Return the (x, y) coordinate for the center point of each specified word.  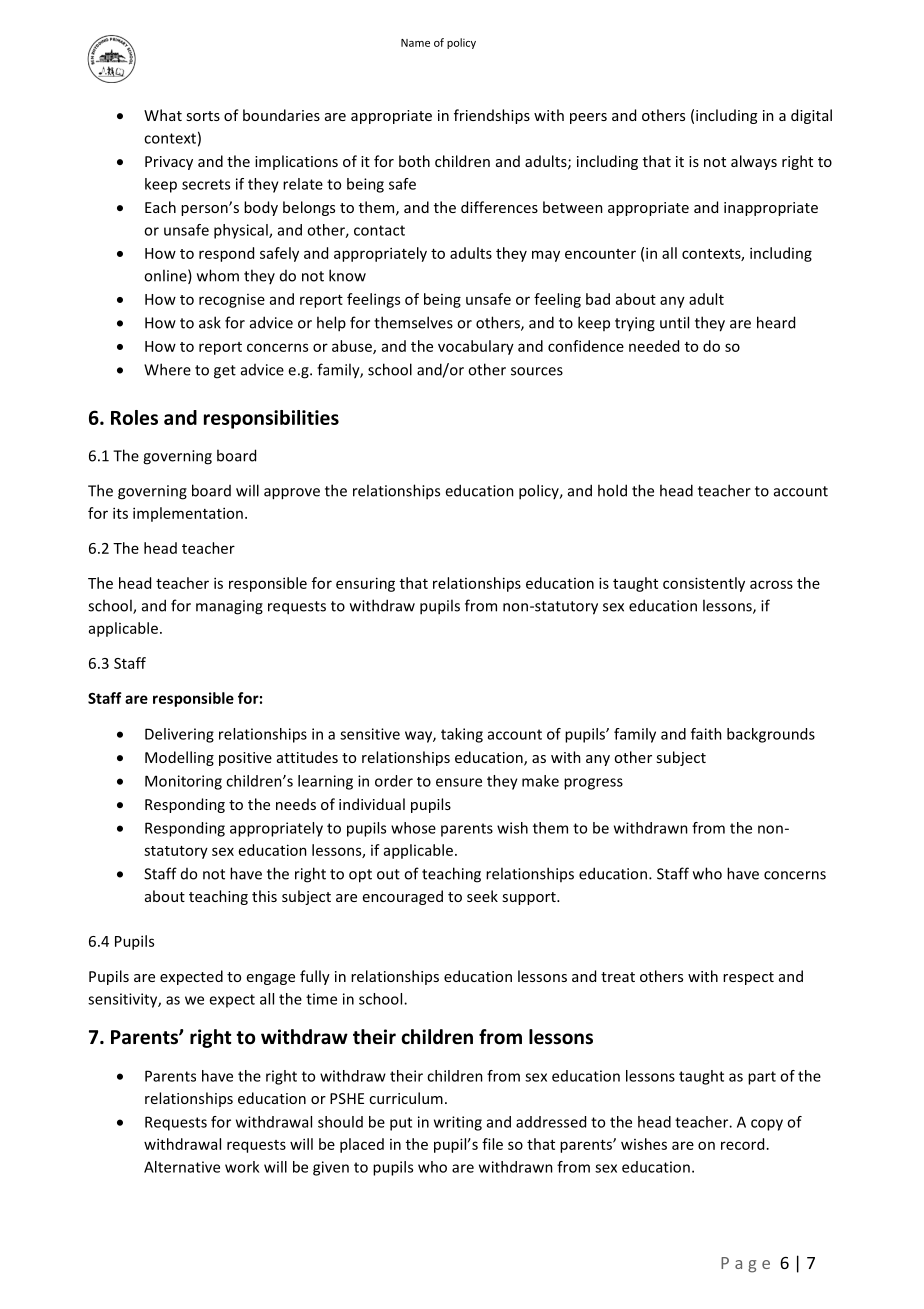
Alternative (182, 1167)
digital (811, 116)
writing (458, 1123)
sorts (203, 116)
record (742, 1144)
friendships (492, 116)
